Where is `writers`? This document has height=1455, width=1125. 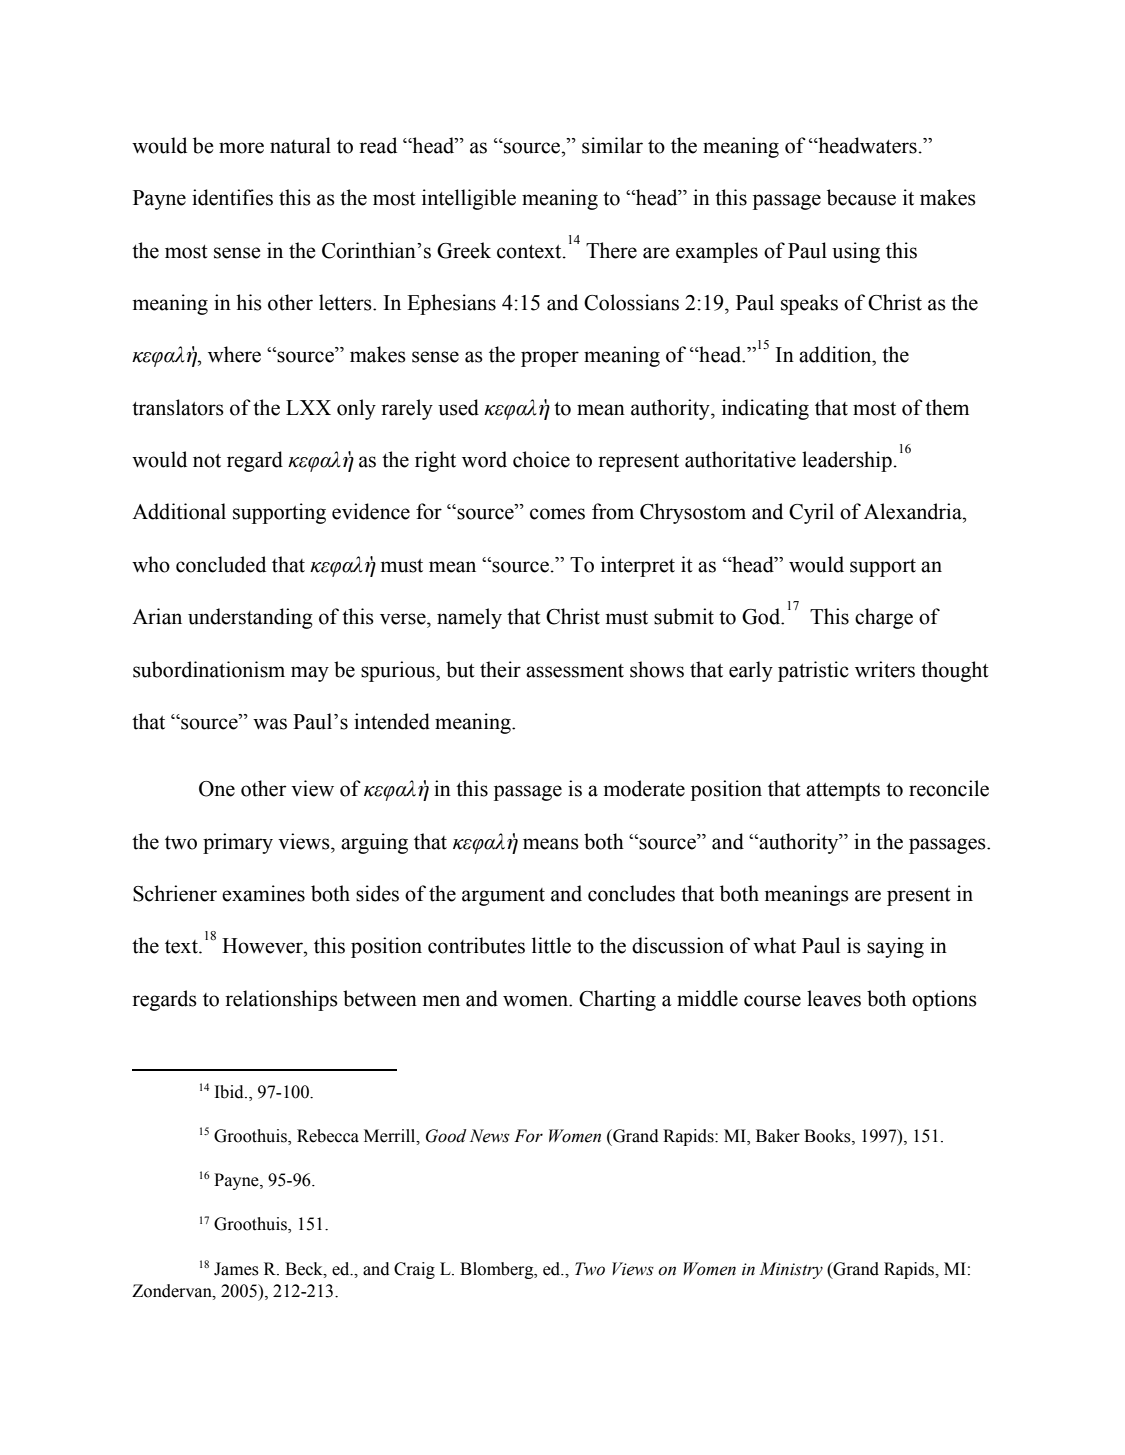
writers is located at coordinates (885, 669).
